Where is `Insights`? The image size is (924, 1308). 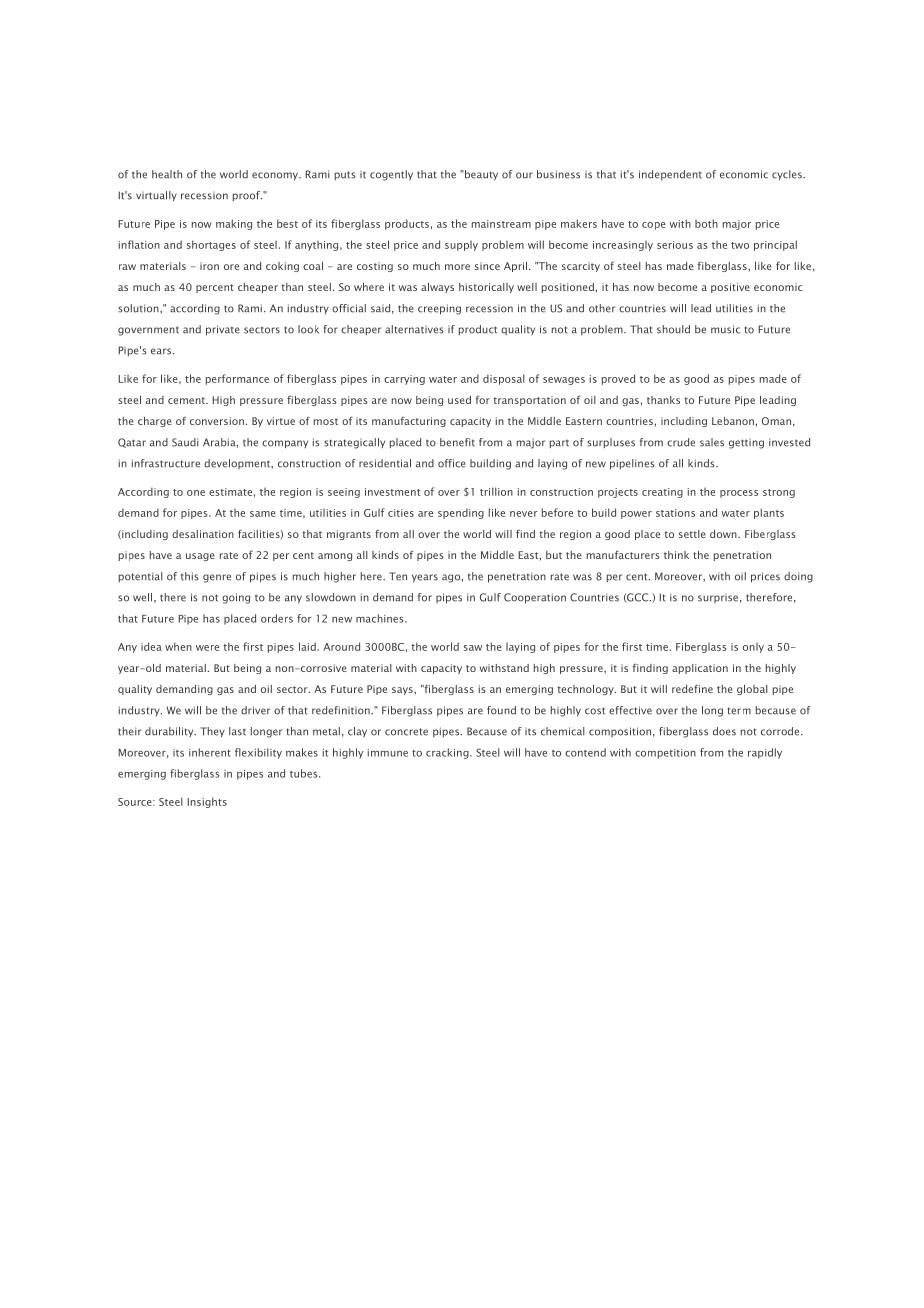 Insights is located at coordinates (207, 802).
